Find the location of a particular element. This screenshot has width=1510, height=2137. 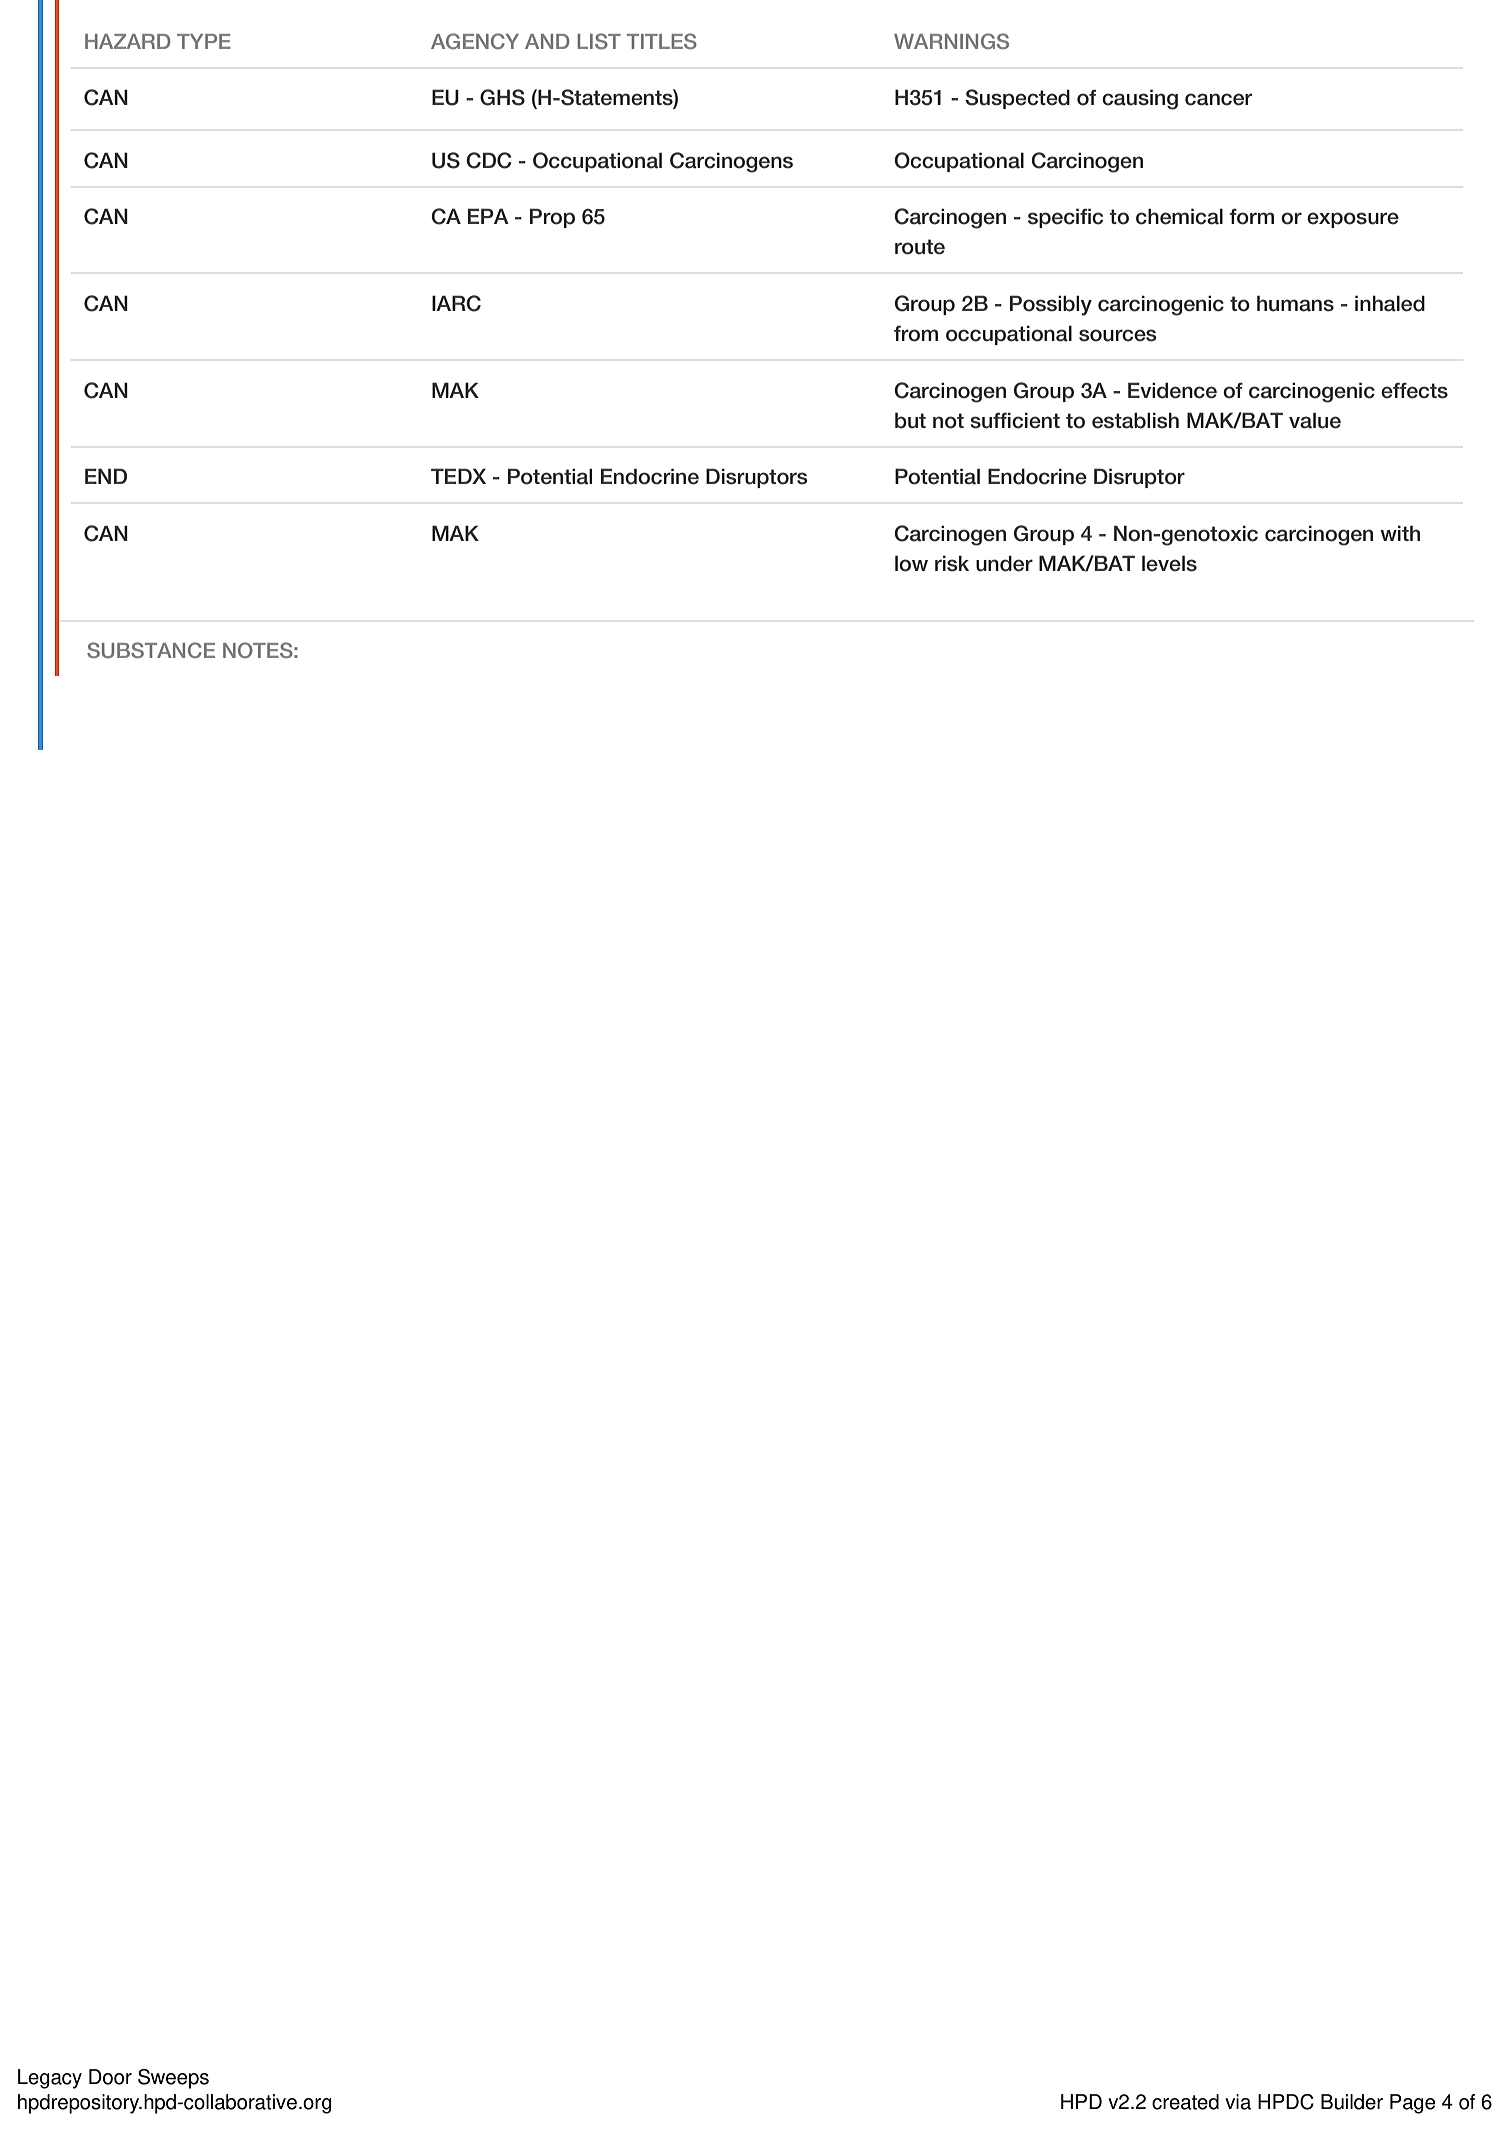

low is located at coordinates (911, 563).
